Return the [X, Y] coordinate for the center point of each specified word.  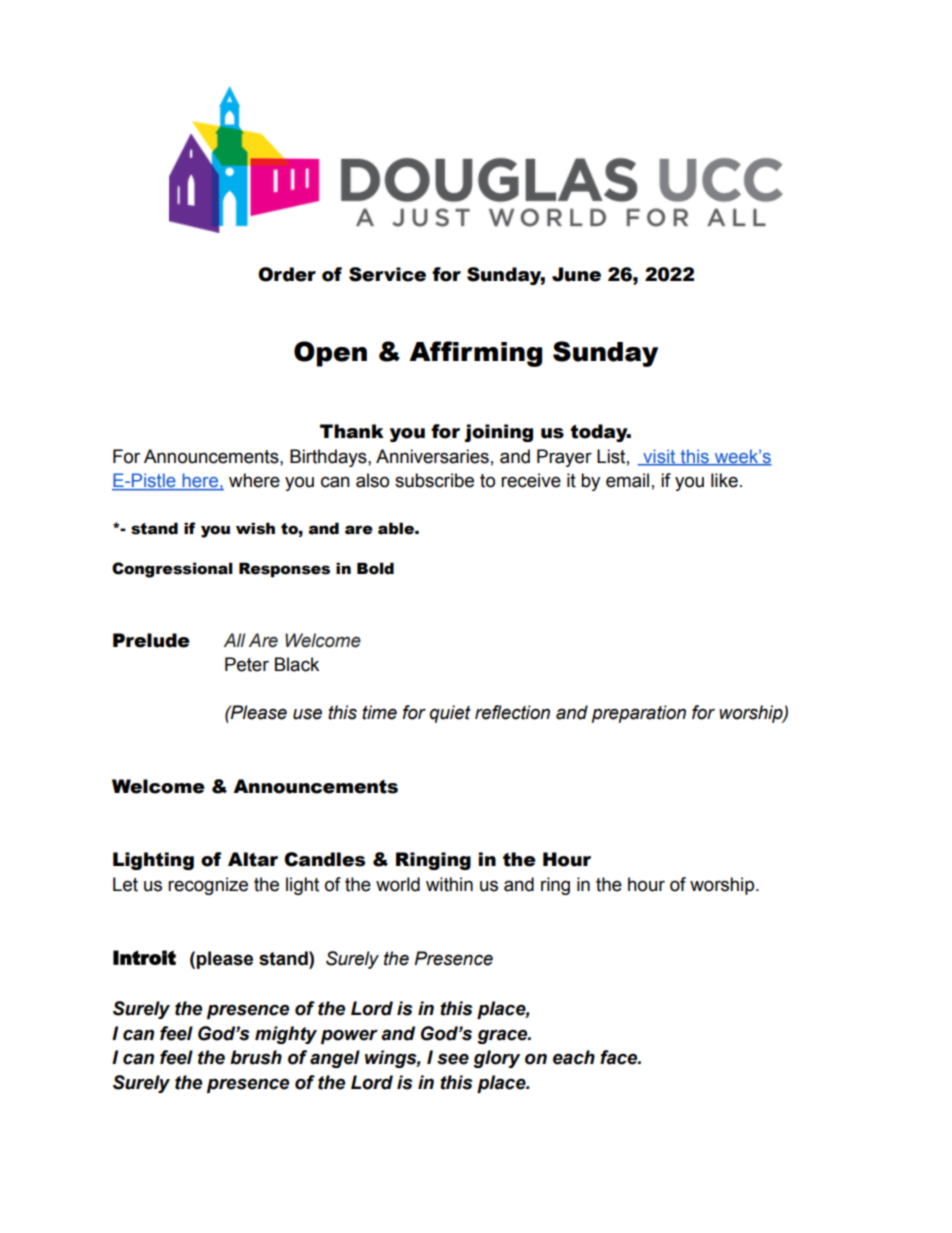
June [576, 274]
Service [387, 274]
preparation [639, 714]
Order [287, 274]
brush [256, 1057]
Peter [247, 664]
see [453, 1059]
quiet [450, 714]
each [574, 1057]
